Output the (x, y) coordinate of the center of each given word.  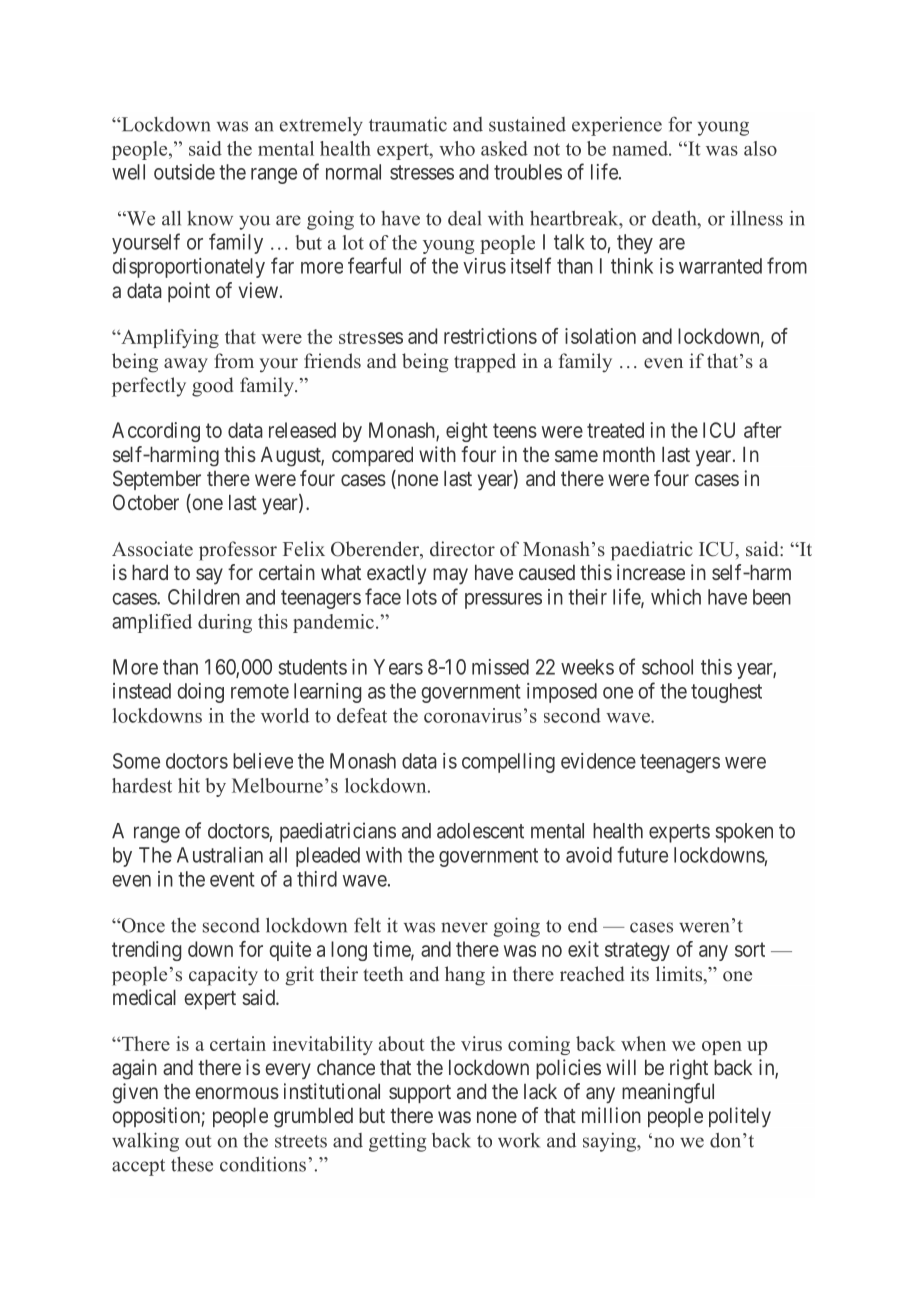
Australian (220, 855)
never (464, 927)
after (763, 430)
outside (184, 172)
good (212, 387)
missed (500, 667)
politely (740, 1117)
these (192, 1164)
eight (467, 432)
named (641, 148)
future (642, 854)
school (667, 667)
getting (397, 1142)
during (225, 623)
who (457, 148)
